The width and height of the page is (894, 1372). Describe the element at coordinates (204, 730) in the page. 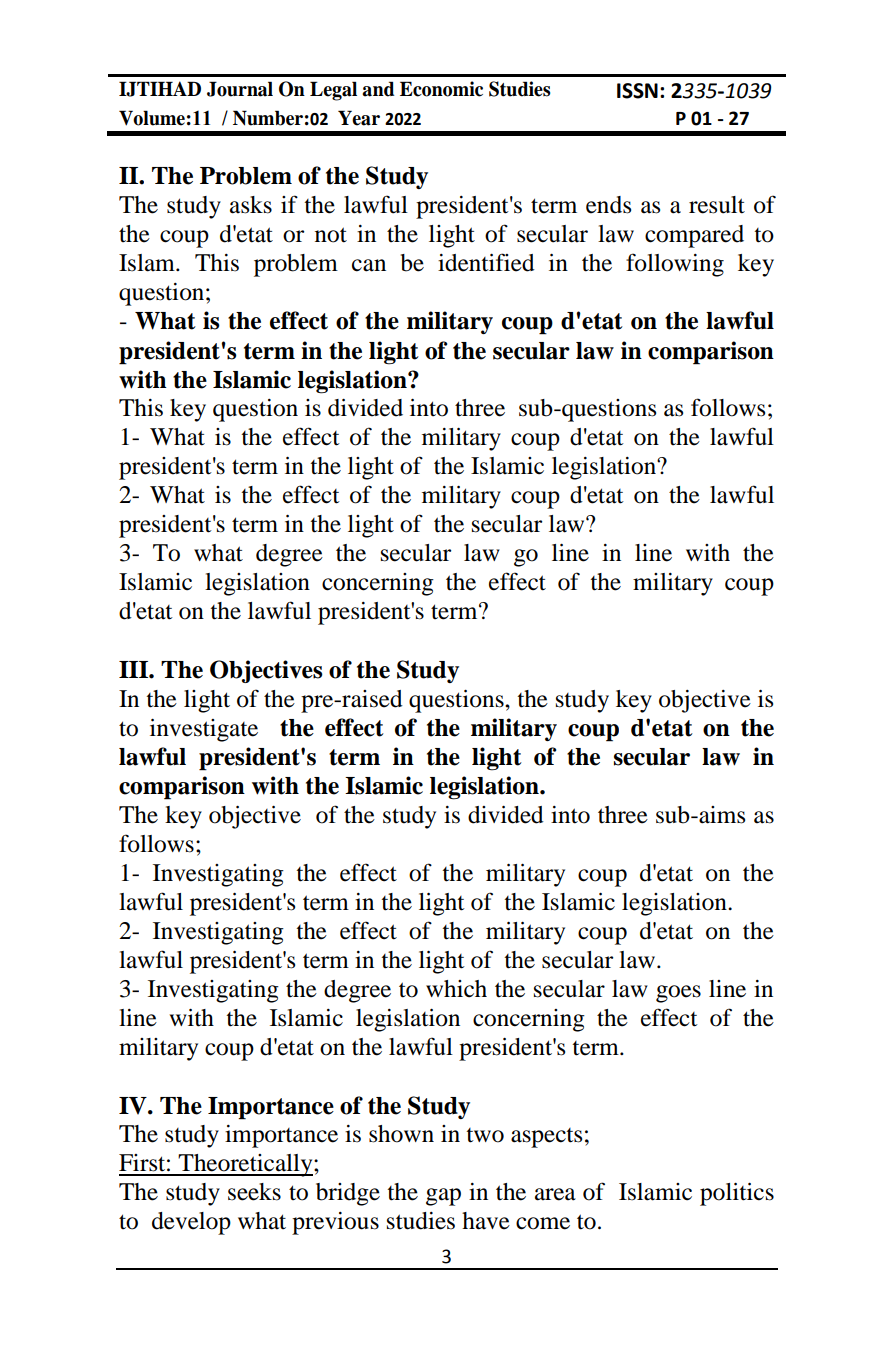

I see `investigate` at that location.
